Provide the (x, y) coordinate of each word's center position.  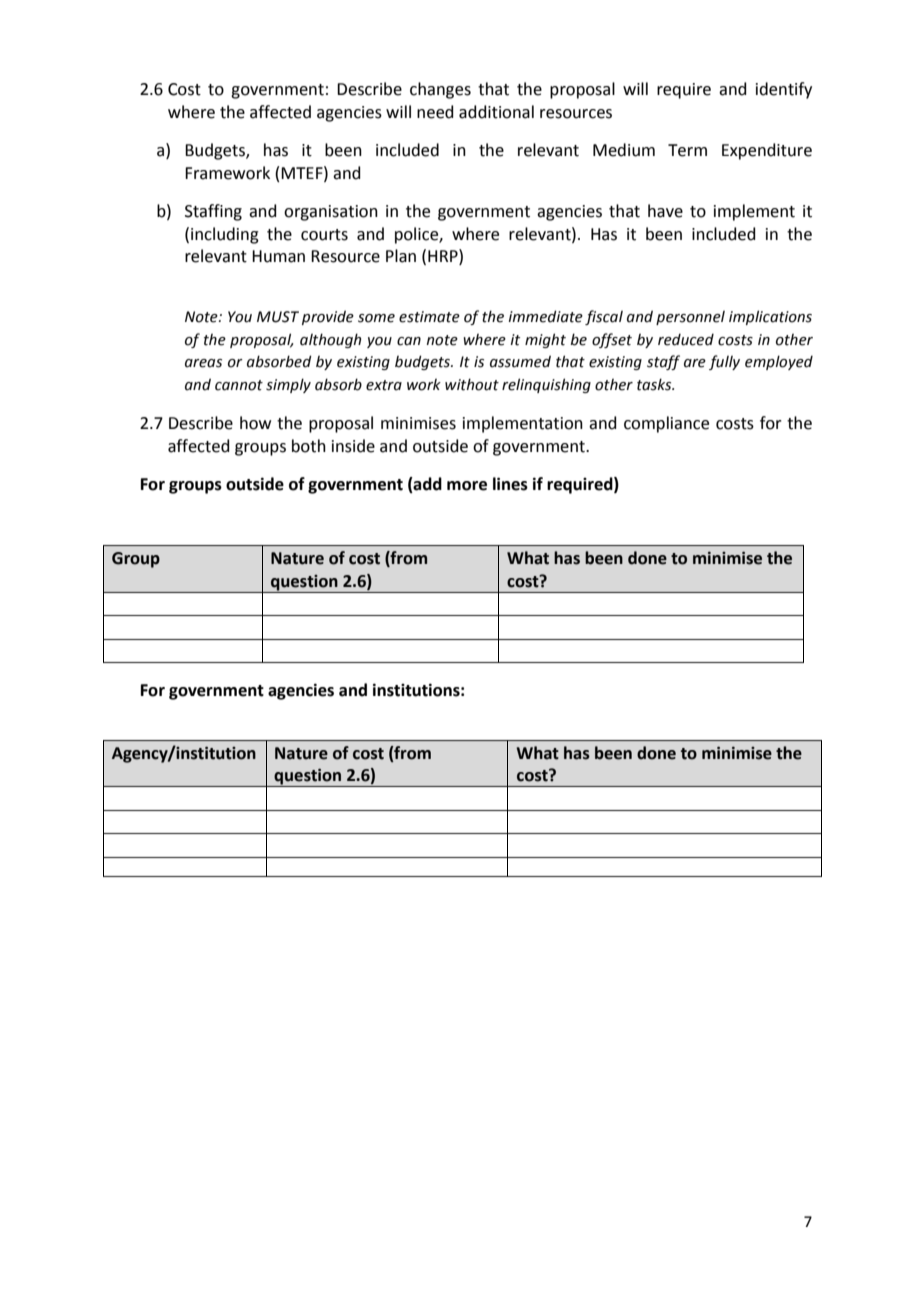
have (665, 211)
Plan (401, 256)
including (225, 235)
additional (496, 112)
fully (724, 362)
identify (784, 90)
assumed (520, 361)
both (309, 446)
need (435, 112)
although (330, 340)
